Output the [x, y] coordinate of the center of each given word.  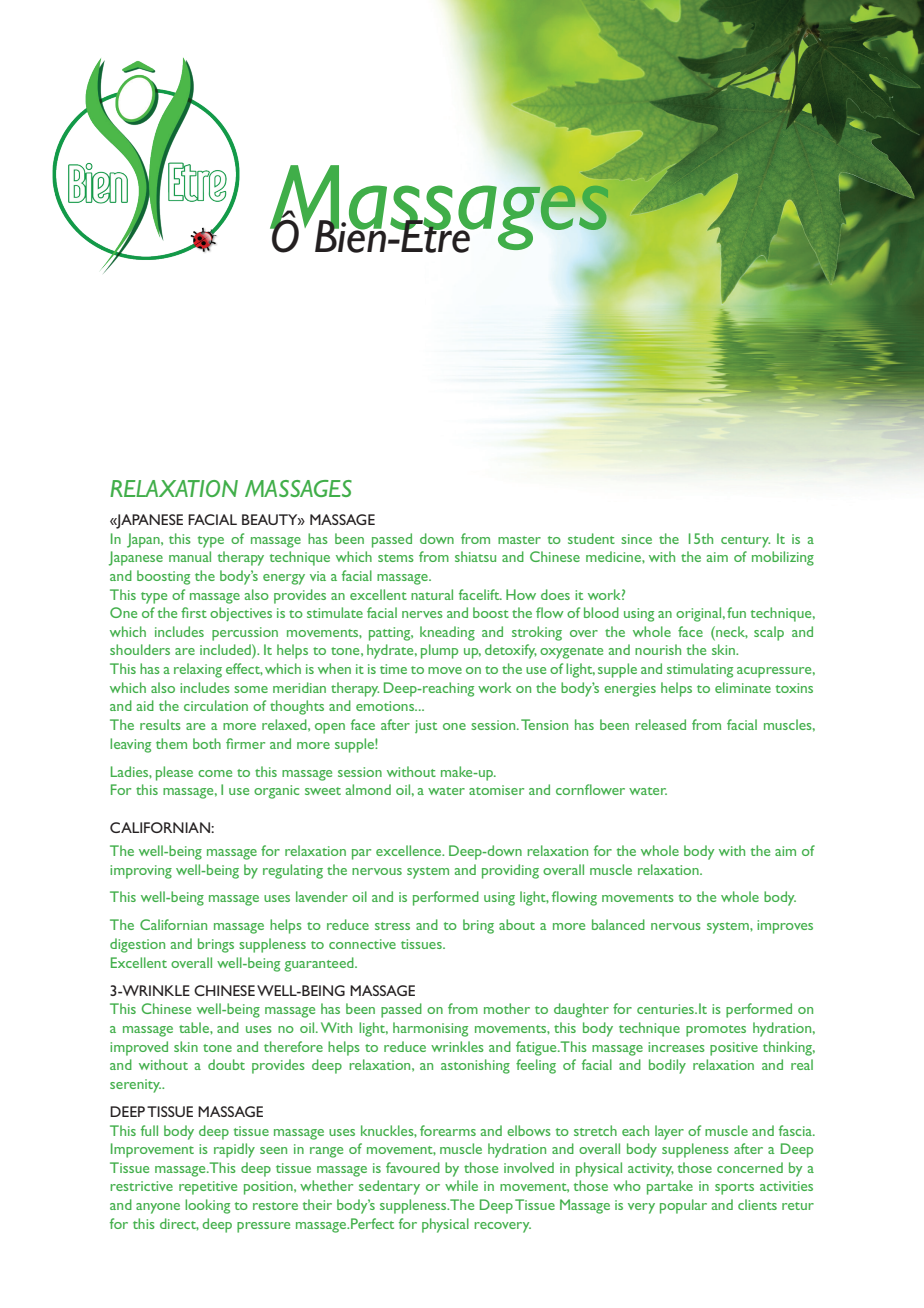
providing [510, 871]
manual [190, 556]
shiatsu [475, 556]
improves [785, 927]
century [745, 542]
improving [141, 872]
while [461, 1185]
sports [734, 1189]
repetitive [208, 1188]
